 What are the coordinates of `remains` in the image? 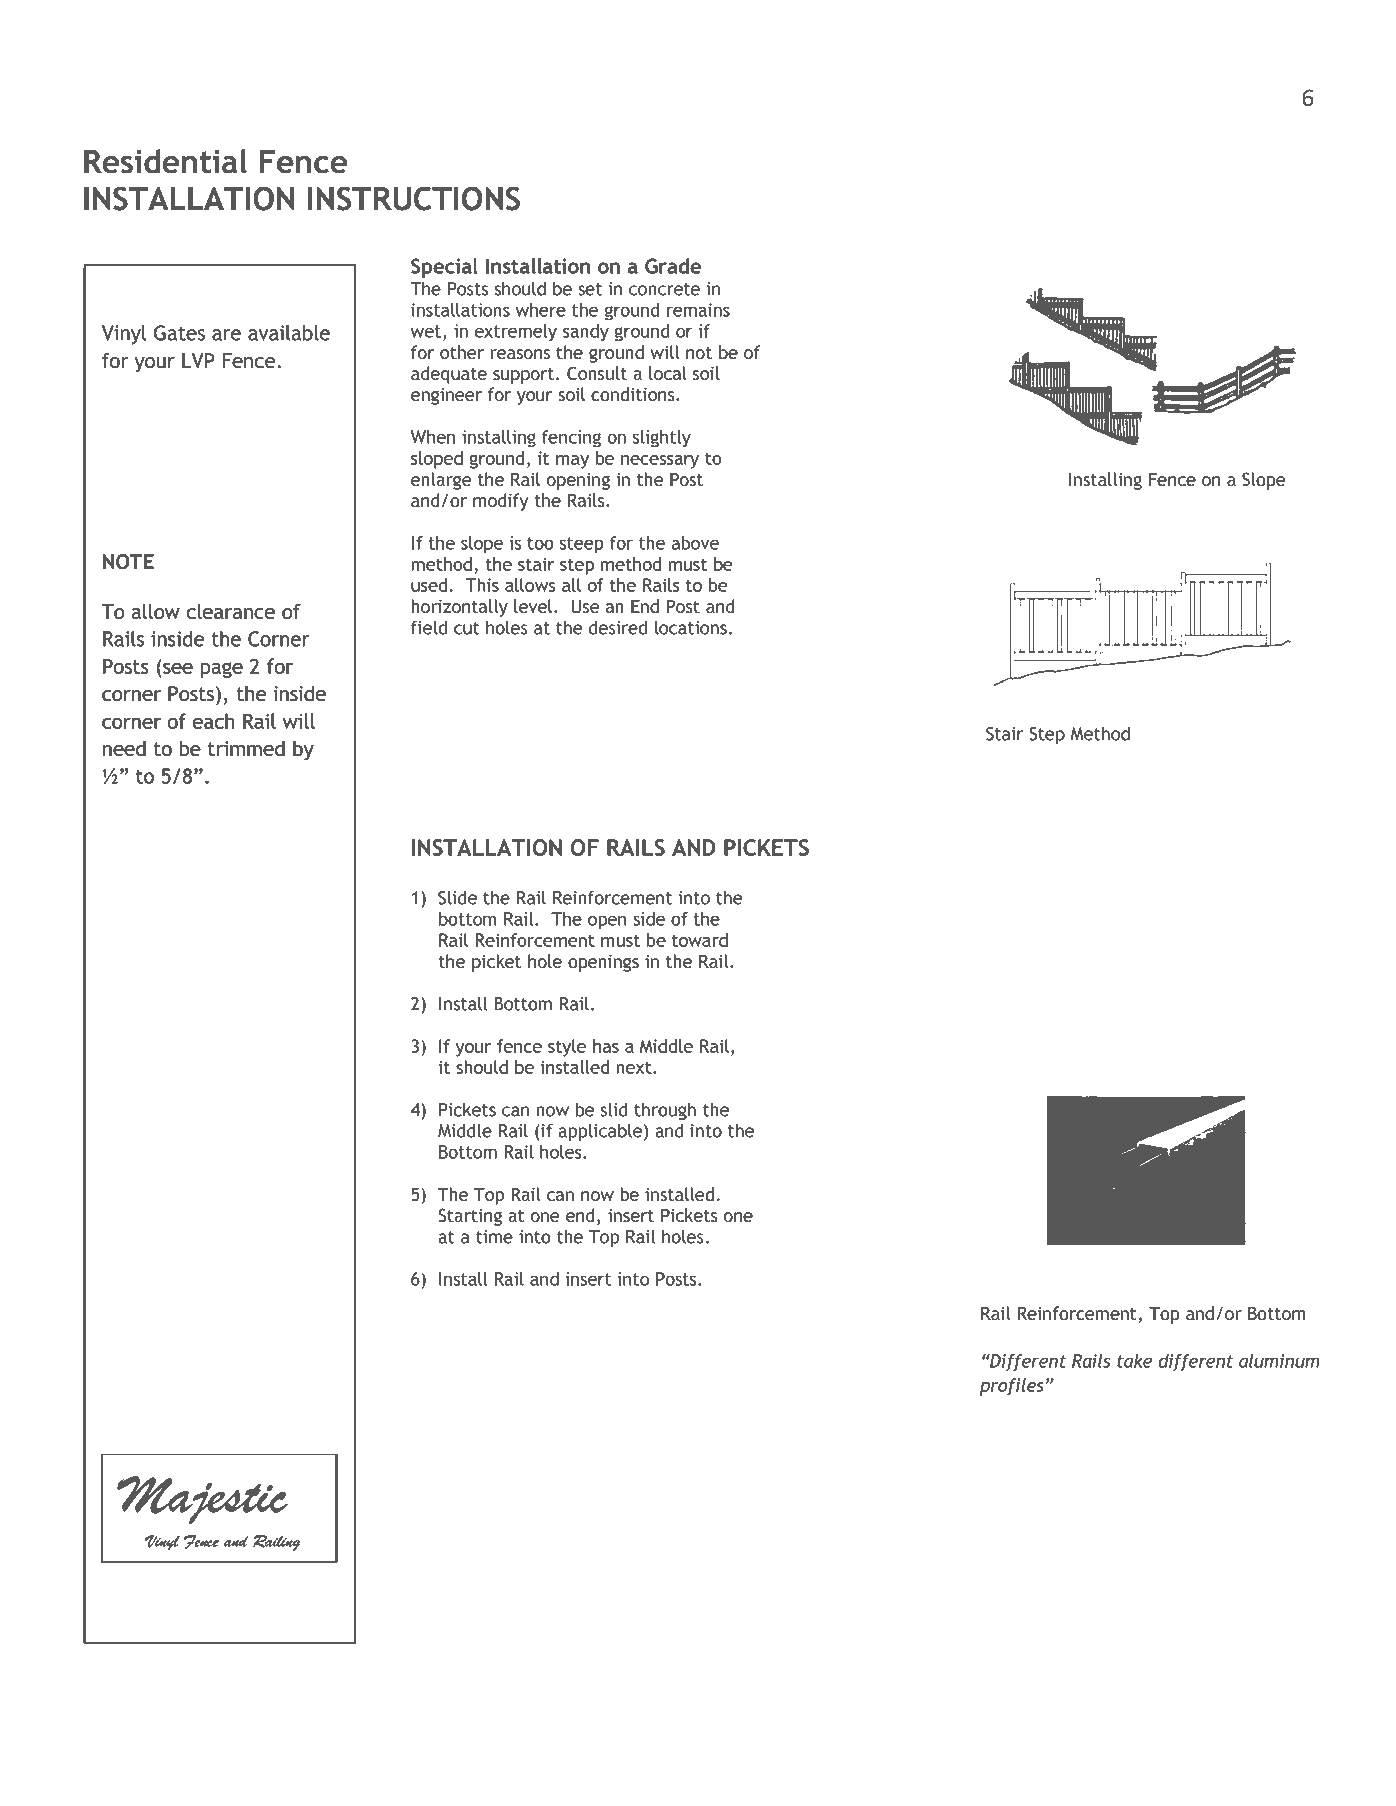 It's located at (698, 310).
